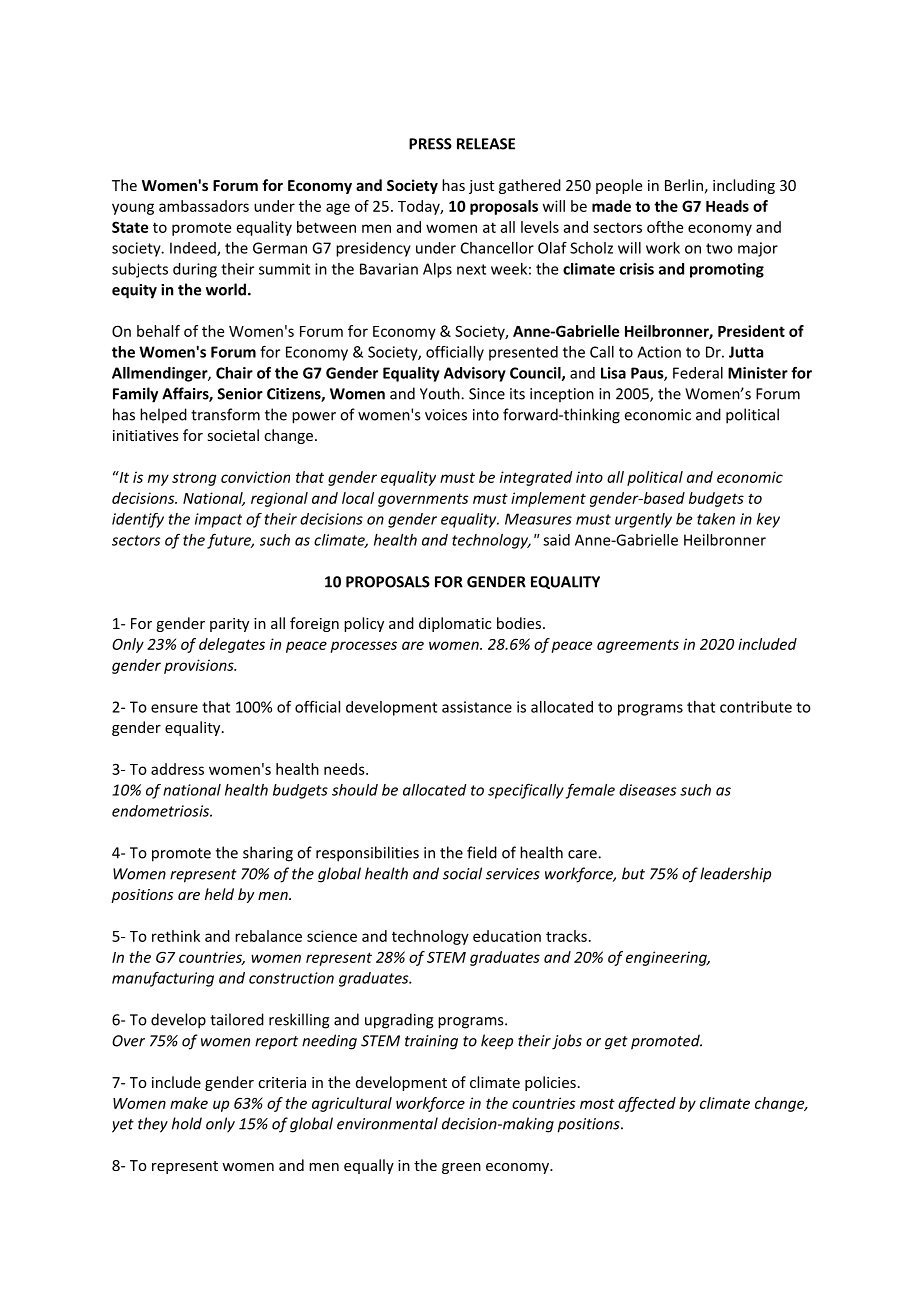  Describe the element at coordinates (200, 666) in the screenshot. I see `provisions` at that location.
